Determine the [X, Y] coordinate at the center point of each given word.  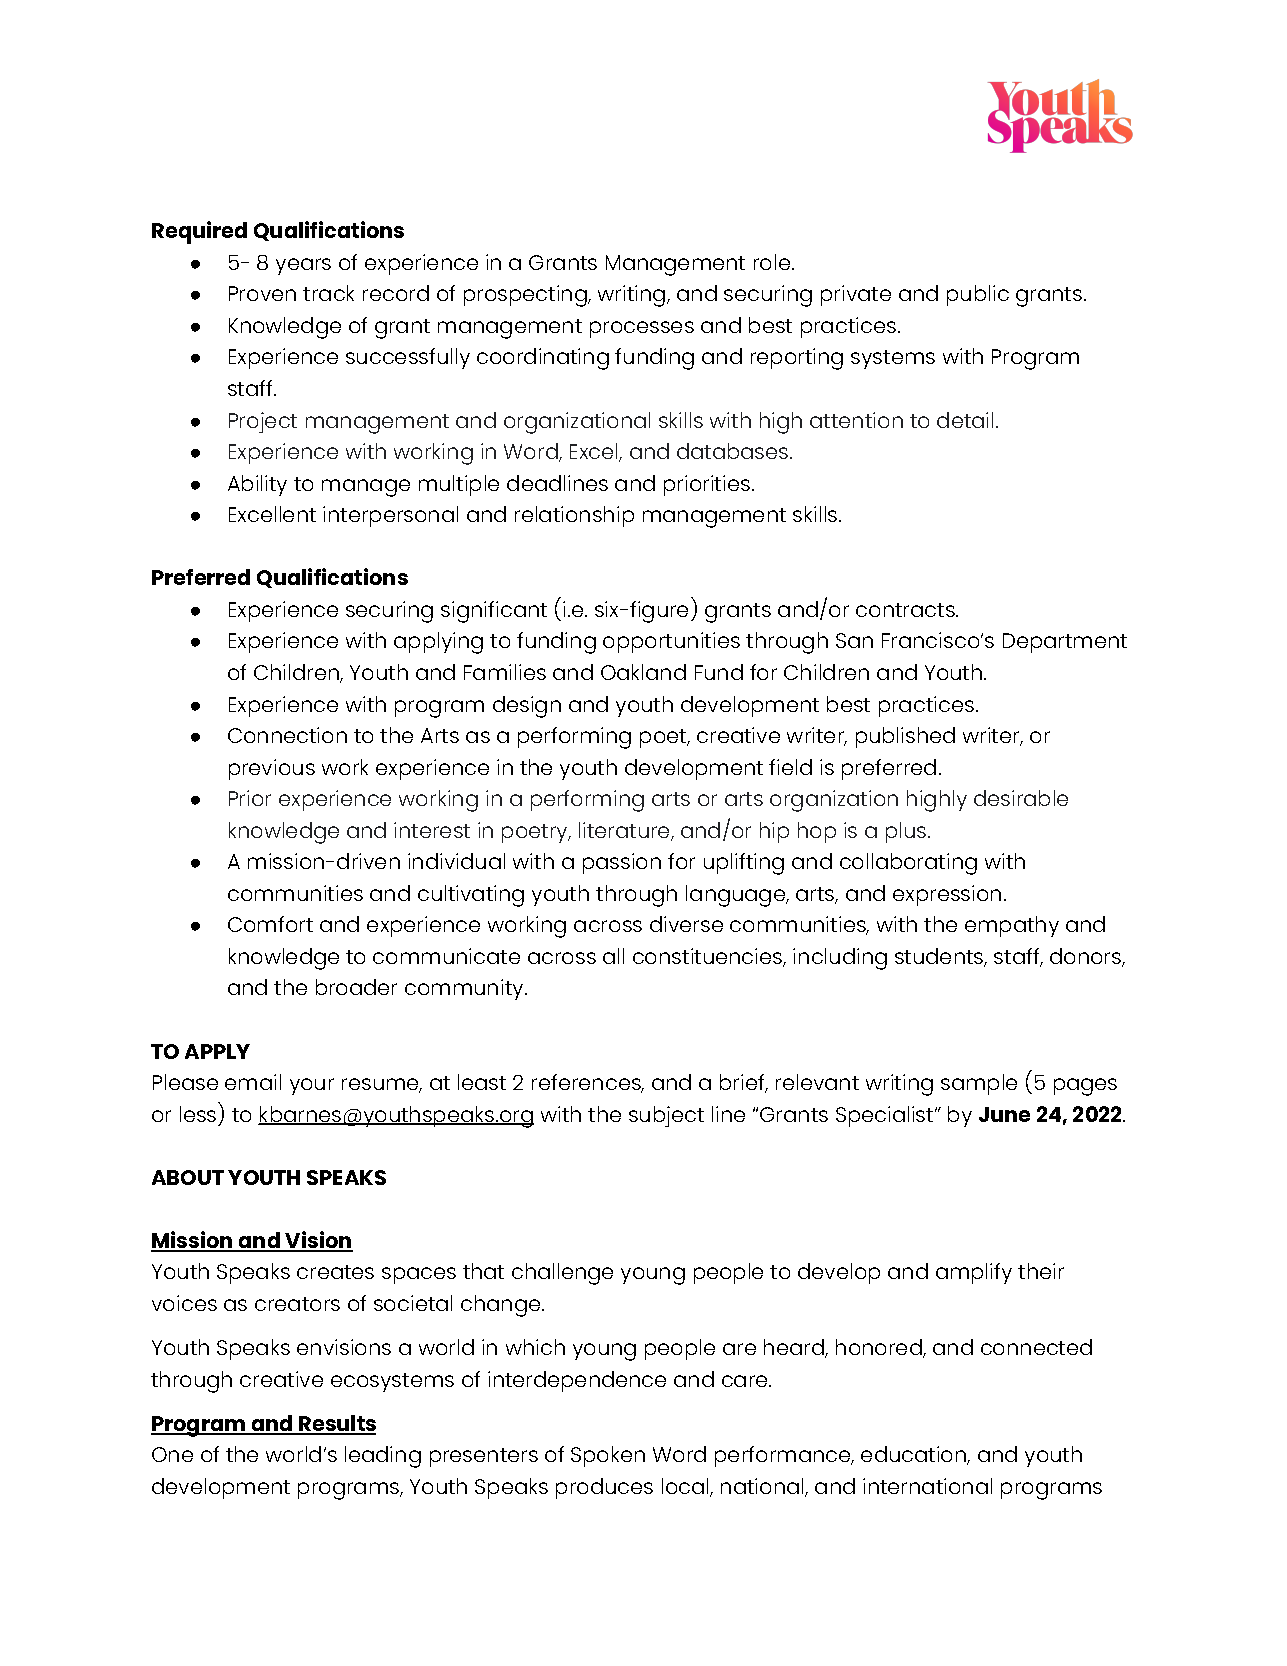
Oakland [643, 672]
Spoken [608, 1456]
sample [979, 1084]
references [587, 1083]
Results [336, 1424]
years [303, 266]
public [978, 295]
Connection [287, 735]
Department [1065, 643]
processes [642, 329]
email [253, 1082]
